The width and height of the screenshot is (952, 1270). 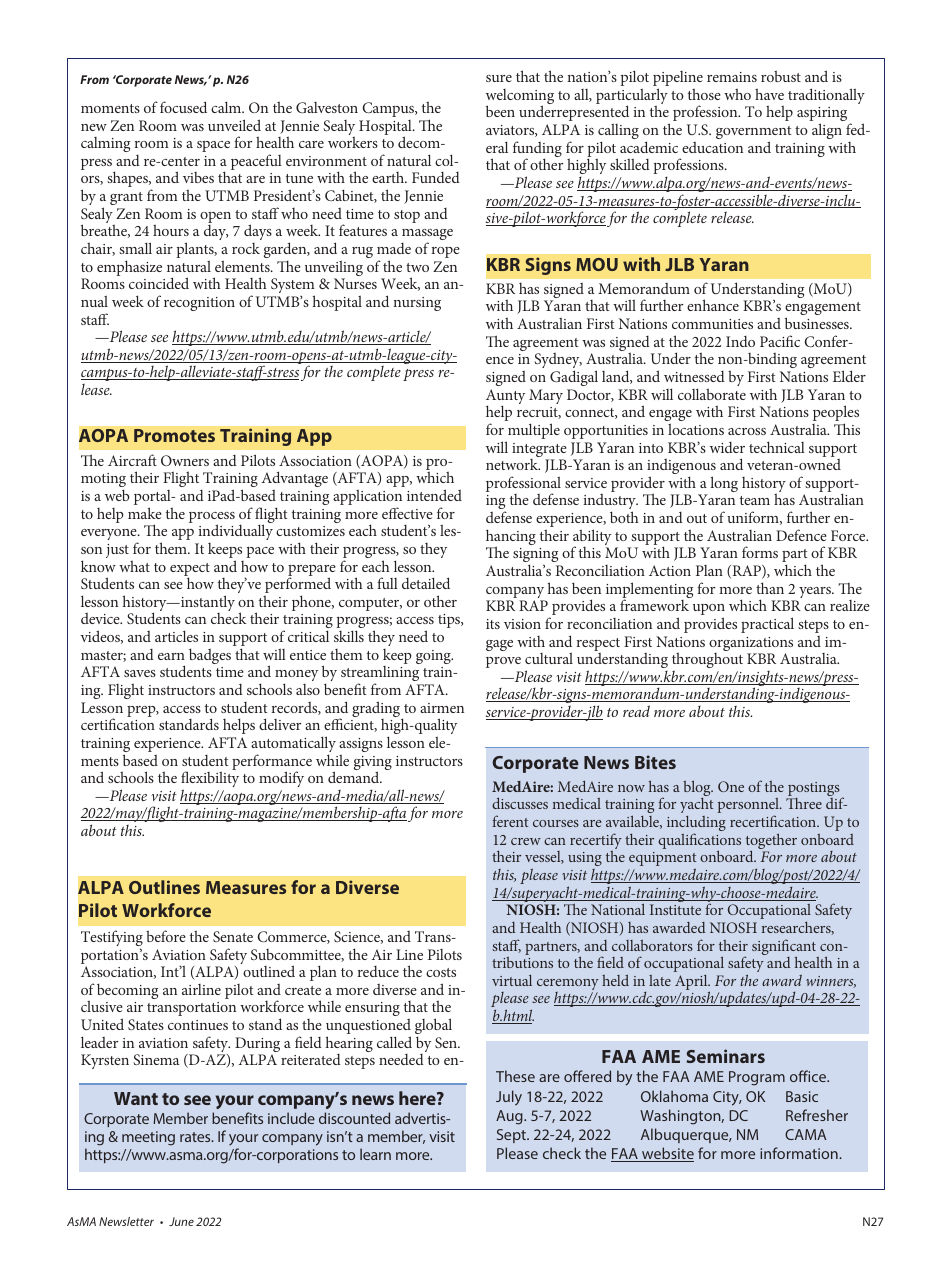 I want to click on crew, so click(x=526, y=841).
